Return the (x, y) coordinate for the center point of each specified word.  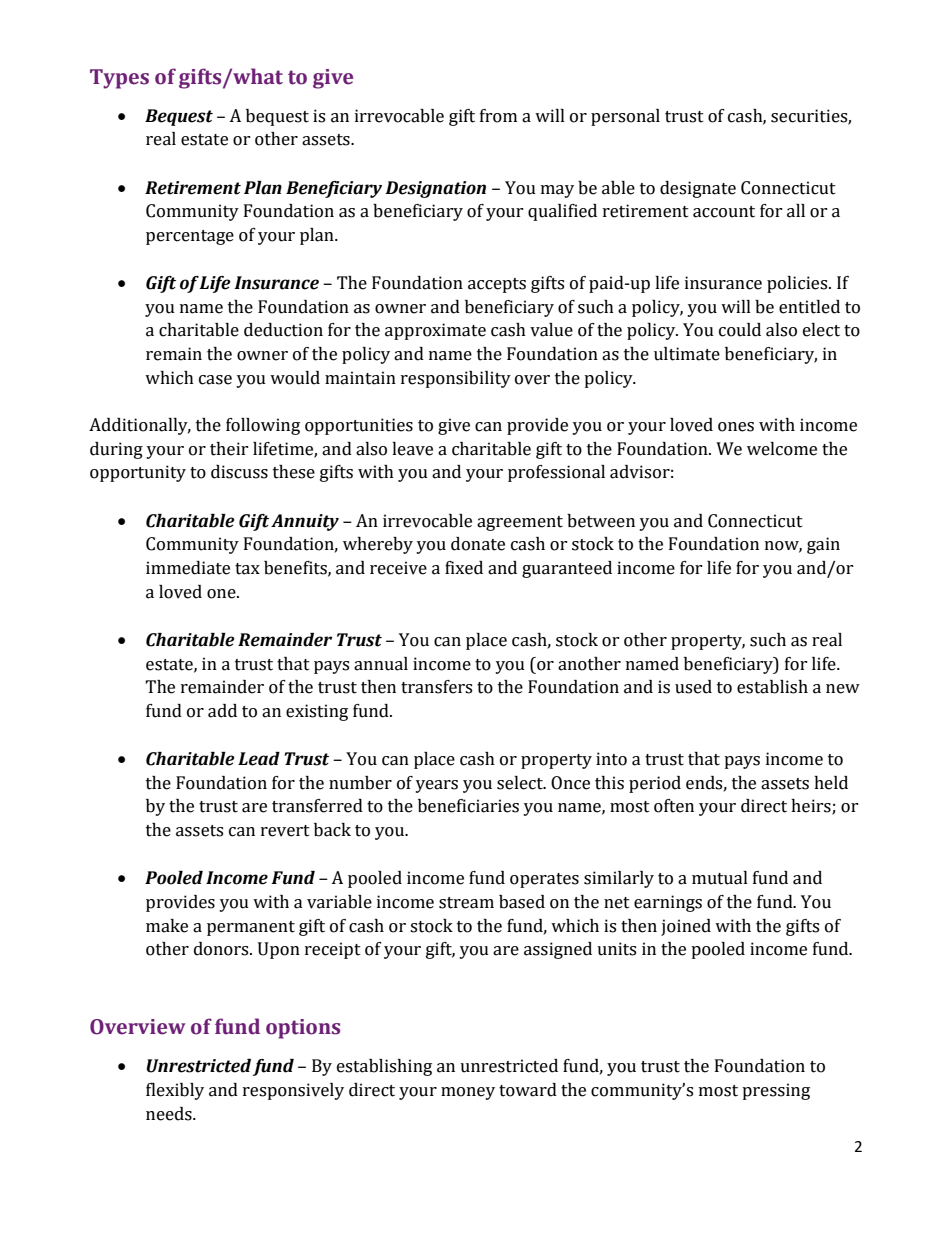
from (498, 116)
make (167, 926)
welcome (782, 449)
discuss (239, 472)
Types (119, 79)
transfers (436, 687)
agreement (520, 523)
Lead (259, 759)
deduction (283, 330)
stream (466, 903)
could (740, 330)
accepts (497, 285)
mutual (720, 878)
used (693, 687)
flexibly (175, 1091)
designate (698, 189)
